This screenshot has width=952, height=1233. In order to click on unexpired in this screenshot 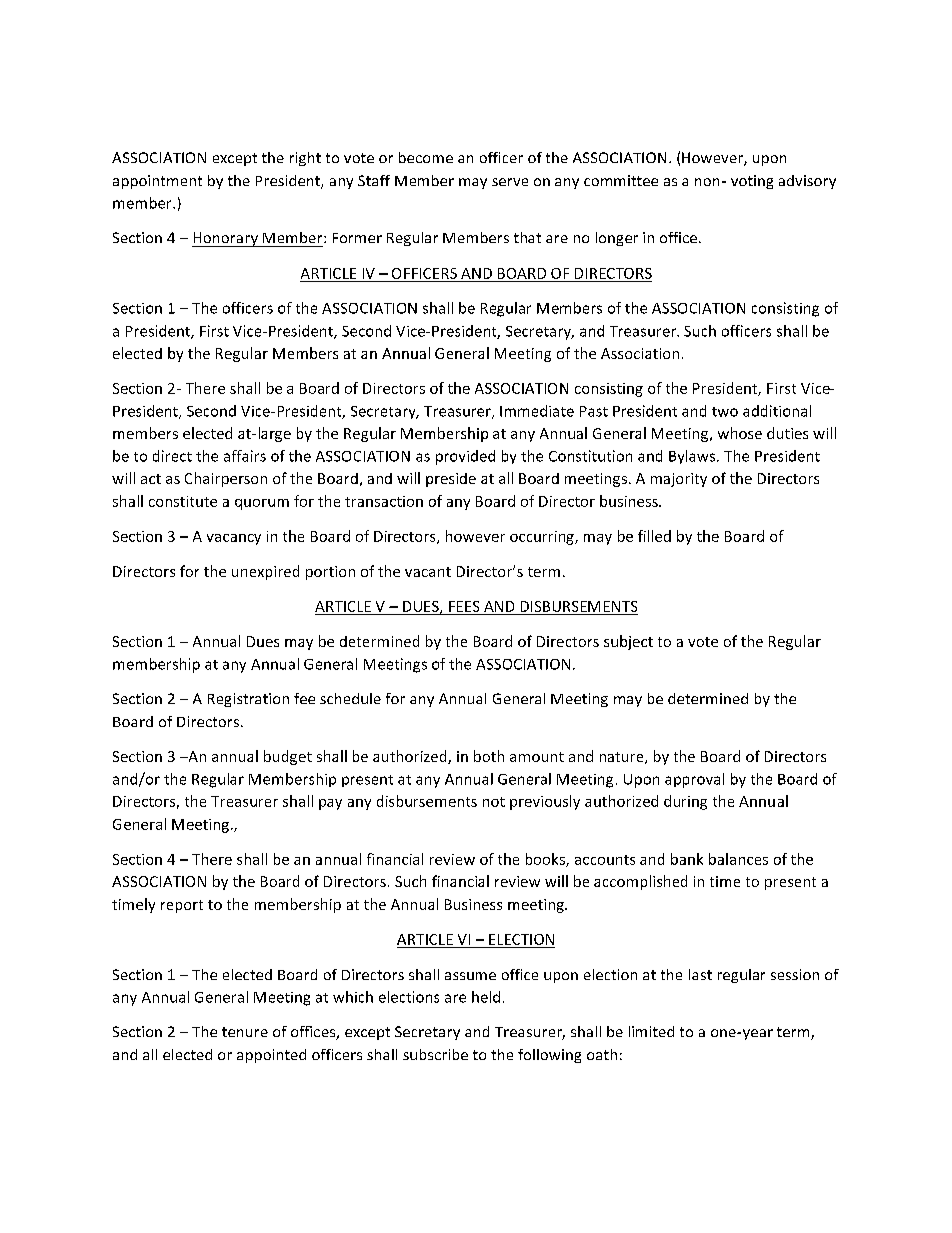, I will do `click(265, 572)`.
